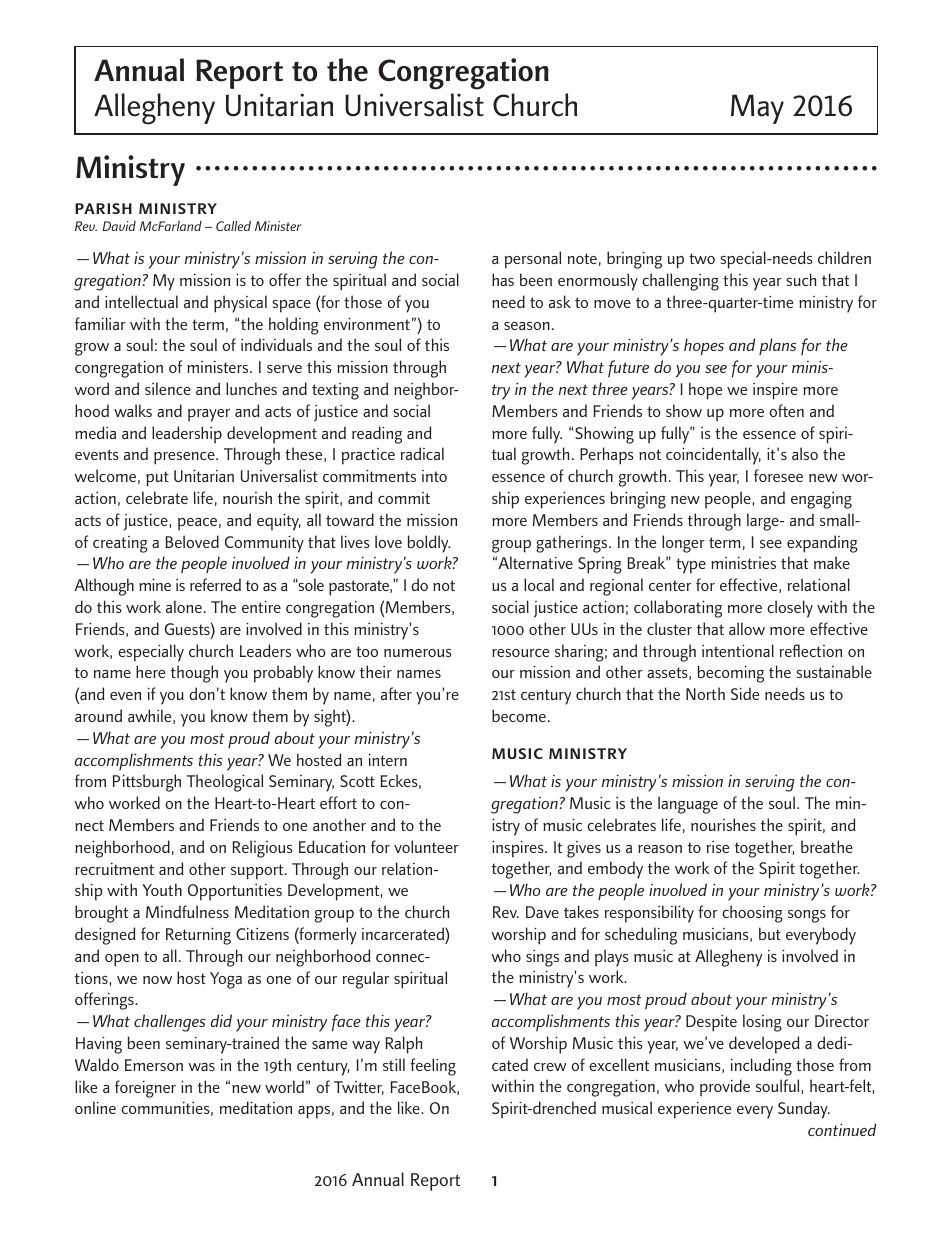  I want to click on into, so click(434, 476).
